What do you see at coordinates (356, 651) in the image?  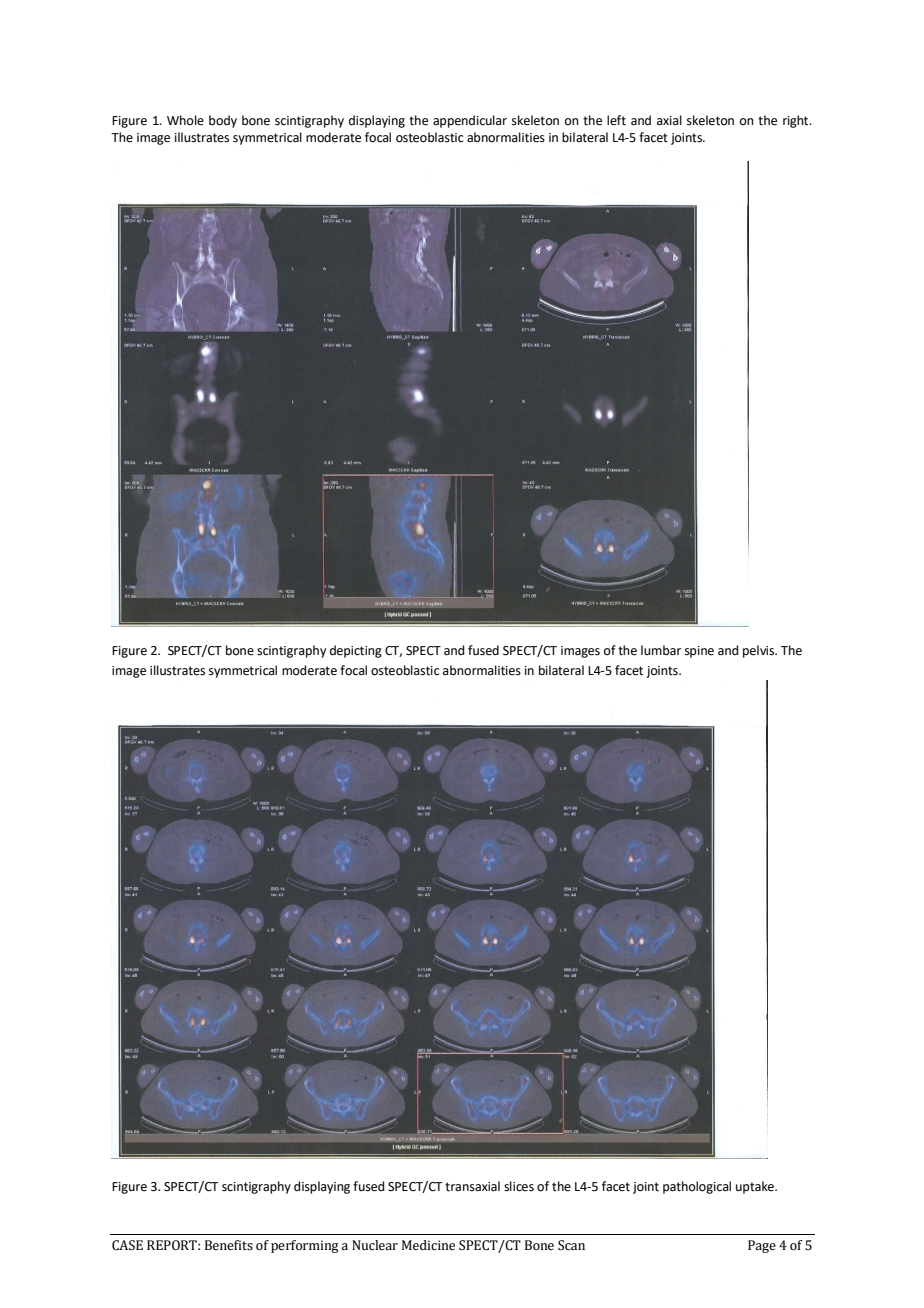 I see `depicting` at bounding box center [356, 651].
